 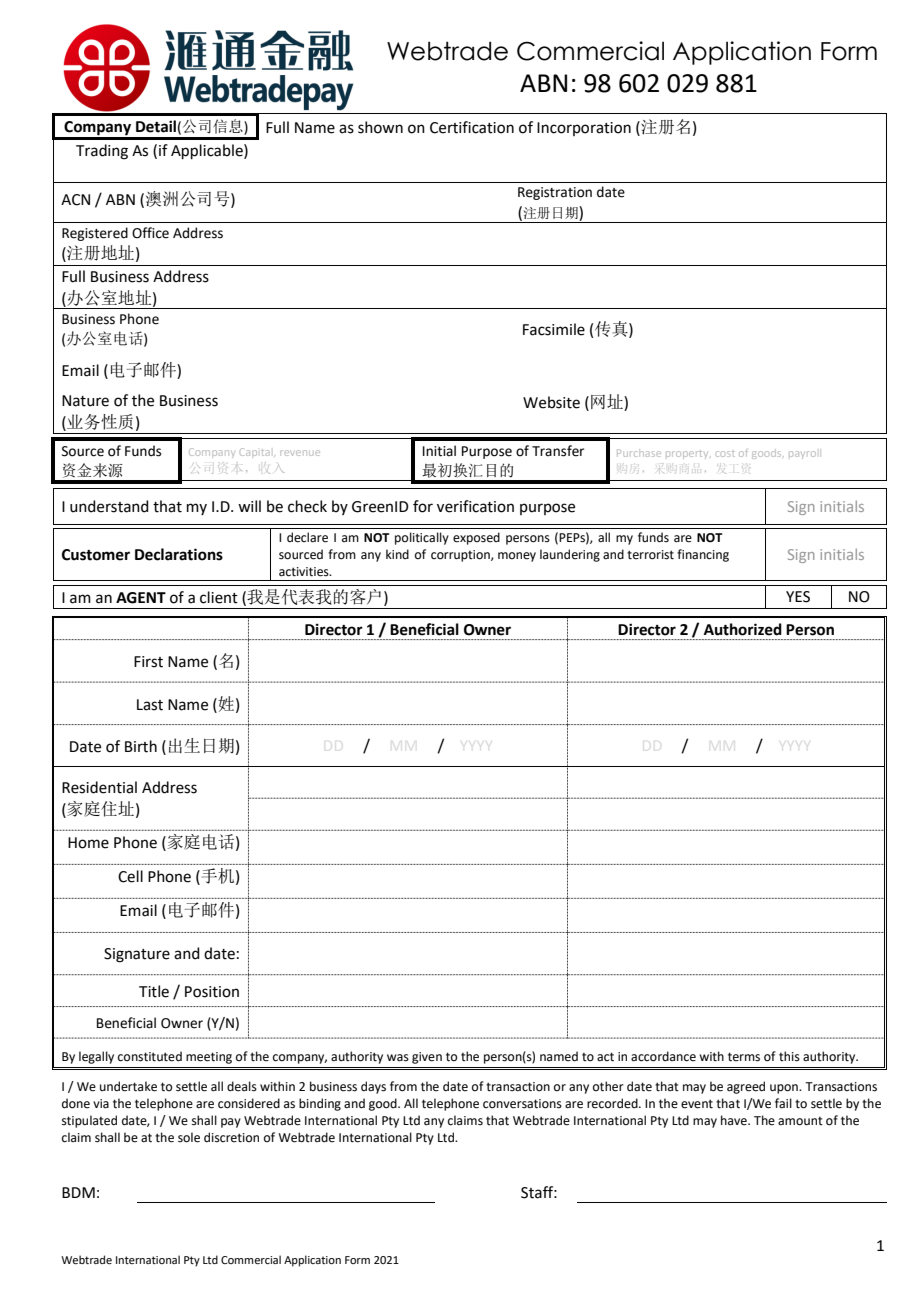 What do you see at coordinates (743, 629) in the screenshot?
I see `Authorized` at bounding box center [743, 629].
